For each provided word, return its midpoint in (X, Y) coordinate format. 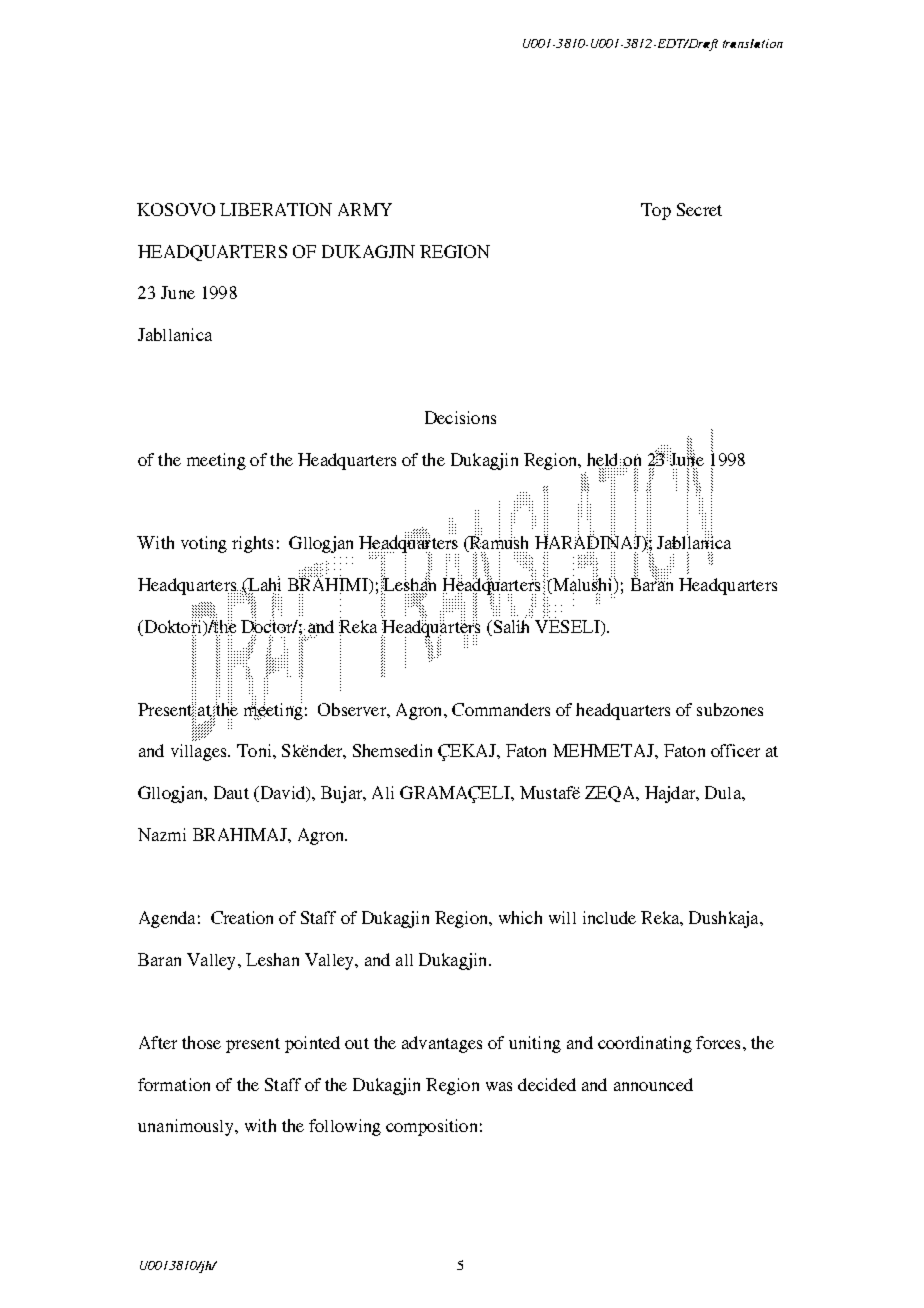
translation (753, 43)
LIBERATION (276, 209)
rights (252, 544)
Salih (511, 625)
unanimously (187, 1127)
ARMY (365, 209)
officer (735, 750)
